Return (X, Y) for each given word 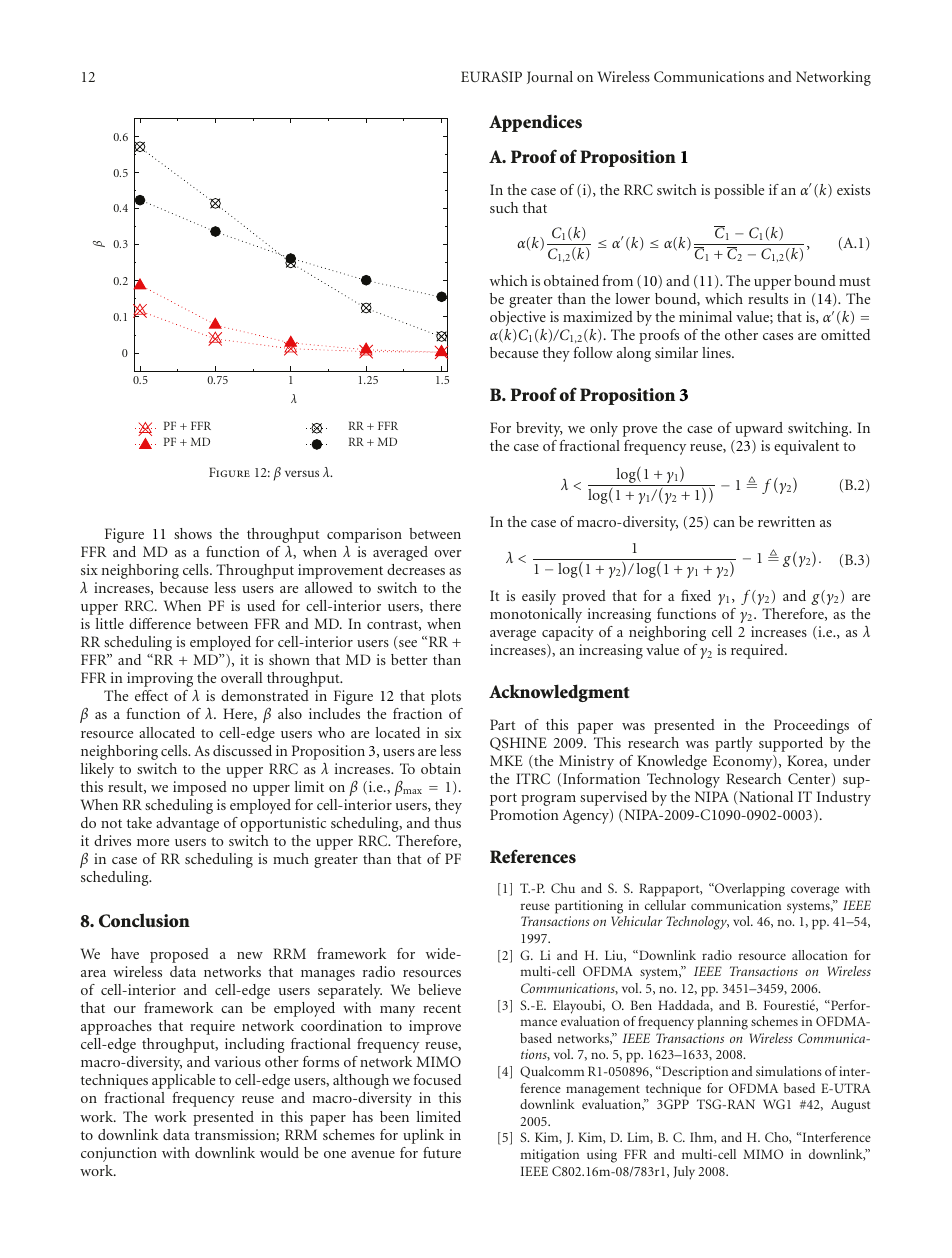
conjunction (119, 1154)
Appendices (535, 123)
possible (739, 191)
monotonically (536, 615)
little (110, 623)
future (442, 1152)
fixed (696, 595)
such (504, 207)
